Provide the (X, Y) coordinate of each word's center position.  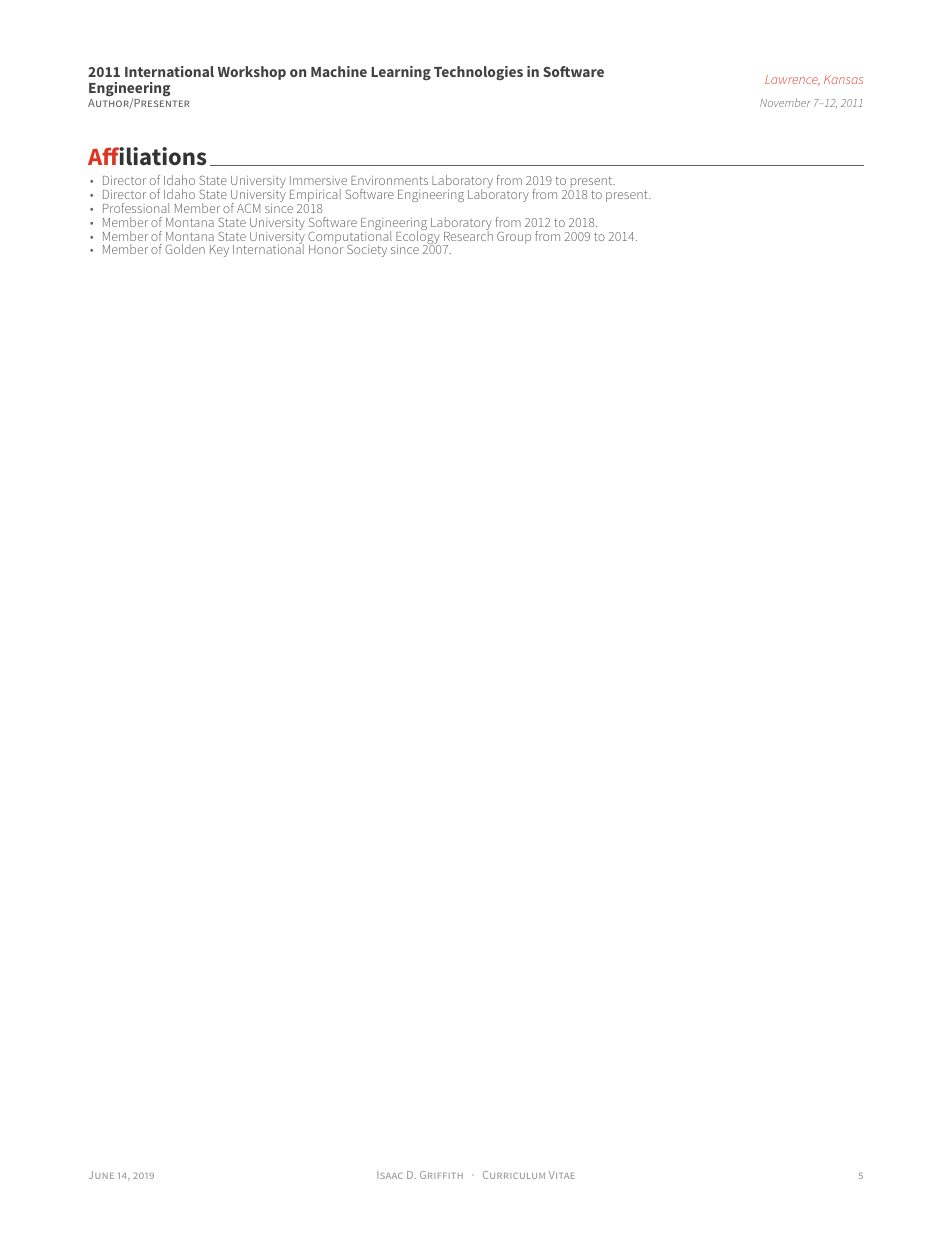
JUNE (101, 1175)
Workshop (252, 73)
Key (219, 251)
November (785, 102)
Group (514, 238)
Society (367, 251)
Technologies (478, 73)
